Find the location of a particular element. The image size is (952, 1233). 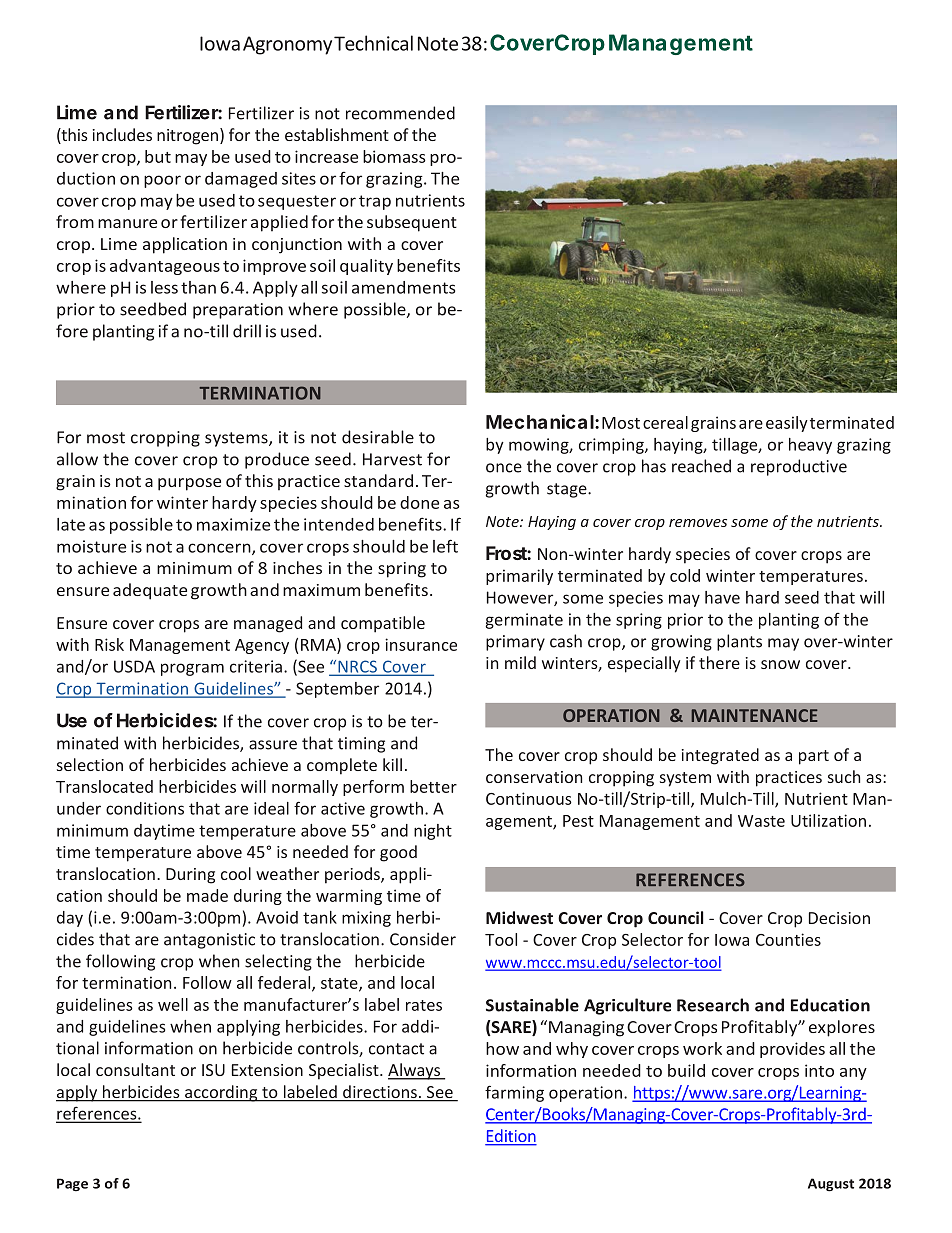

plants is located at coordinates (739, 642).
